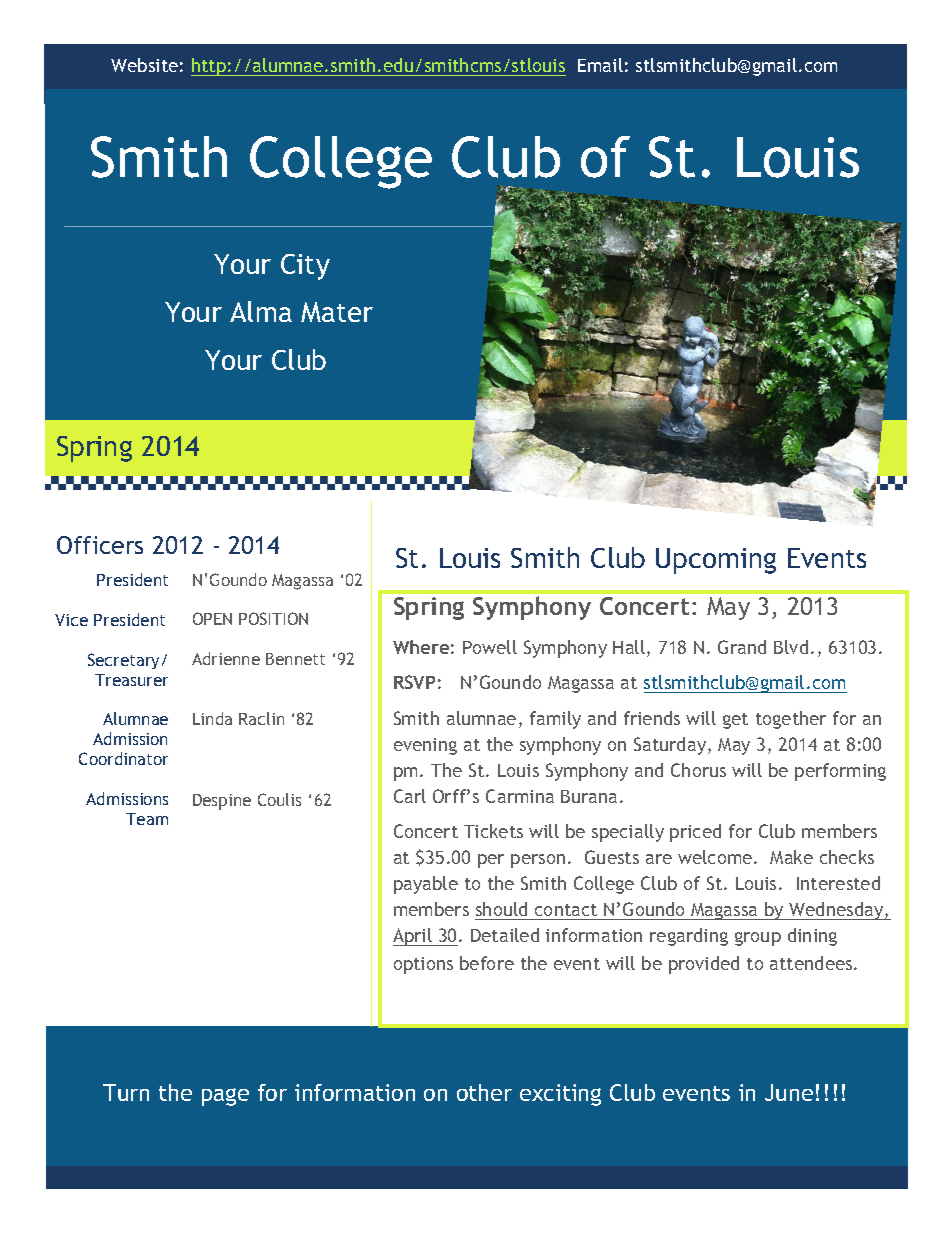  I want to click on June, so click(789, 1092).
